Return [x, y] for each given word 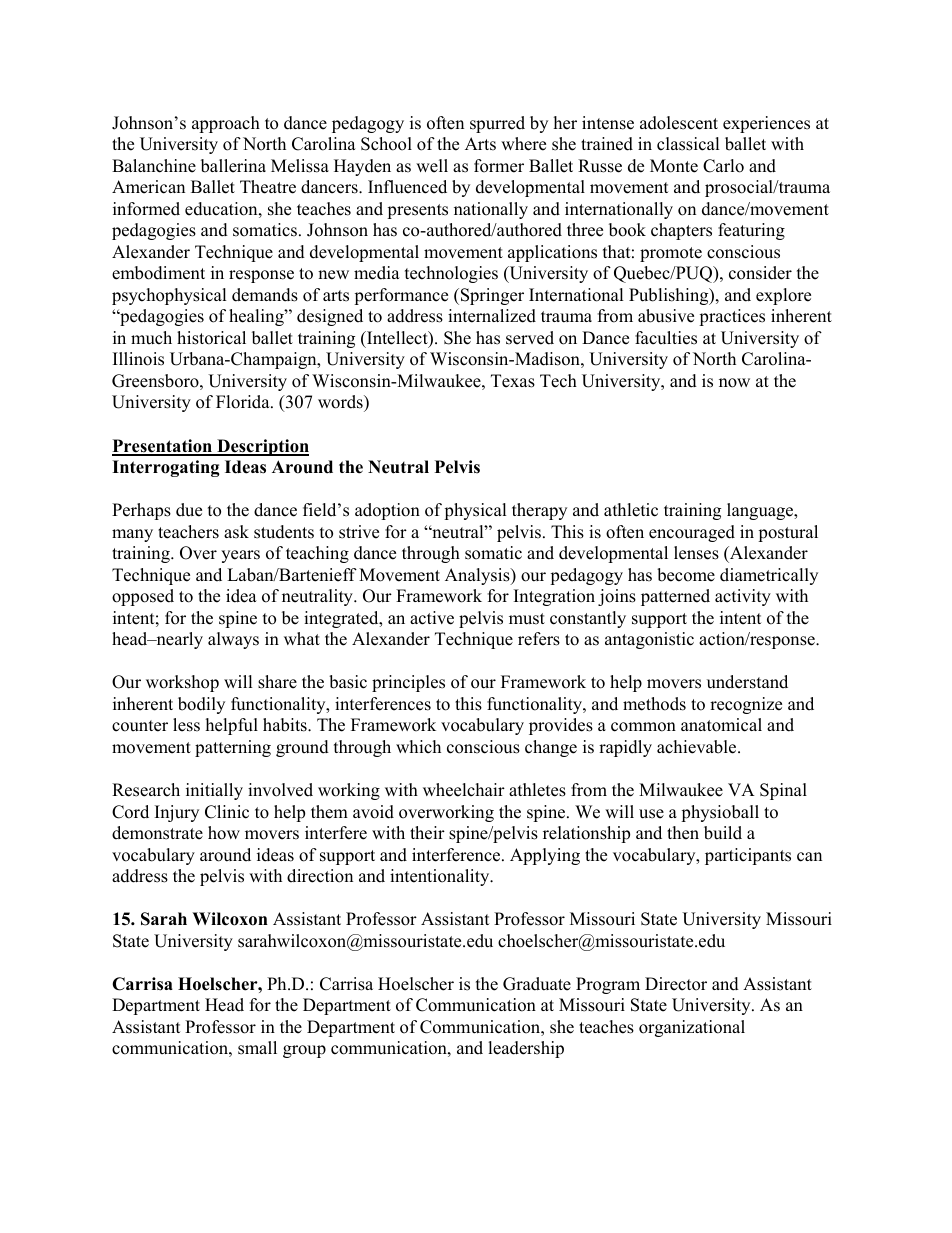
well [432, 166]
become [686, 575]
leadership [526, 1049]
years [240, 556]
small [257, 1048]
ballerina [233, 166]
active [432, 618]
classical [688, 144]
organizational [692, 1028]
